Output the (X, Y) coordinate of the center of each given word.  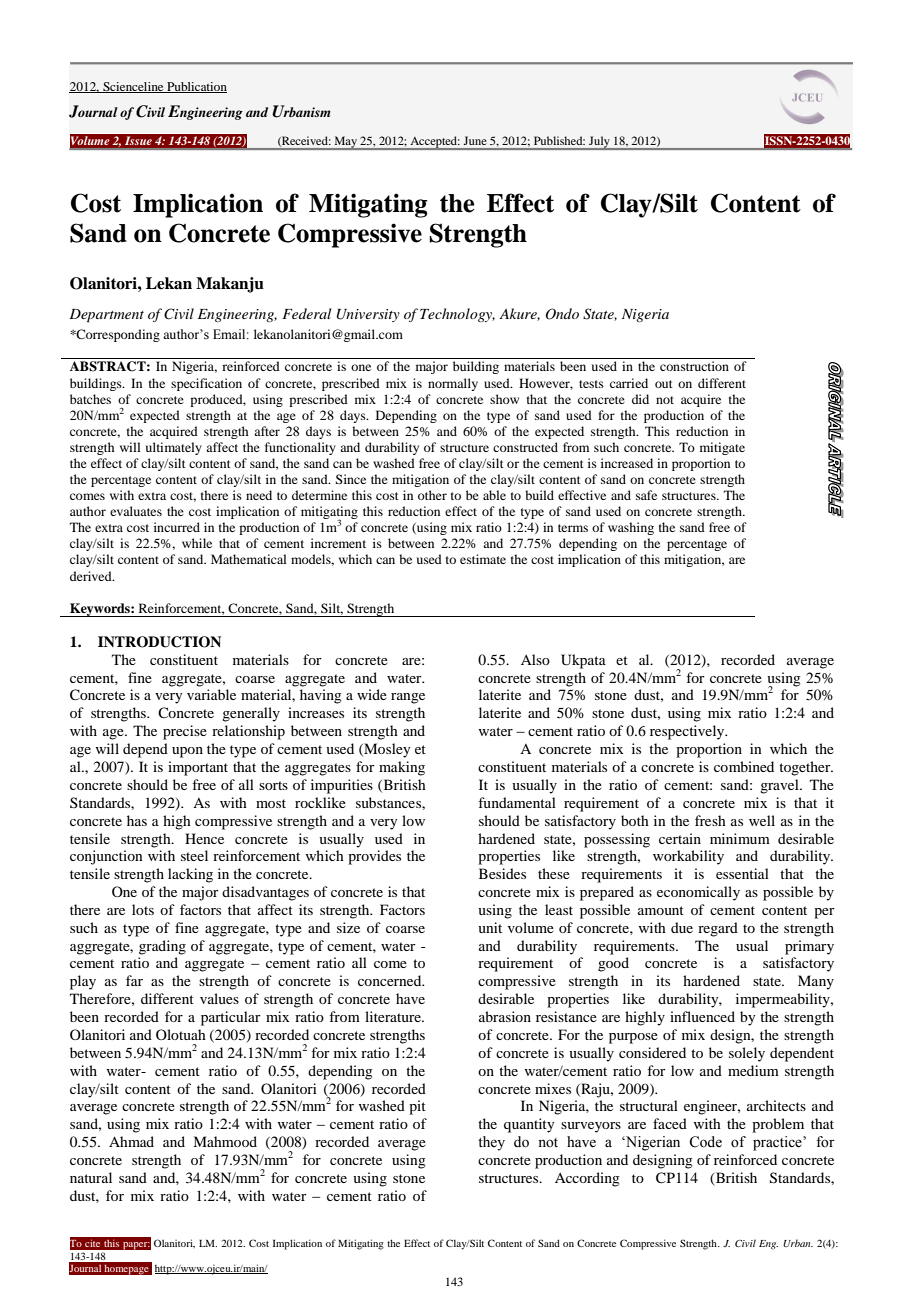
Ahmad (131, 1141)
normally (453, 384)
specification (206, 384)
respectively (688, 732)
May (345, 143)
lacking (190, 875)
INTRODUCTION (159, 642)
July (599, 143)
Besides (502, 873)
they (491, 1143)
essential (742, 873)
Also (535, 659)
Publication (196, 87)
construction (694, 366)
